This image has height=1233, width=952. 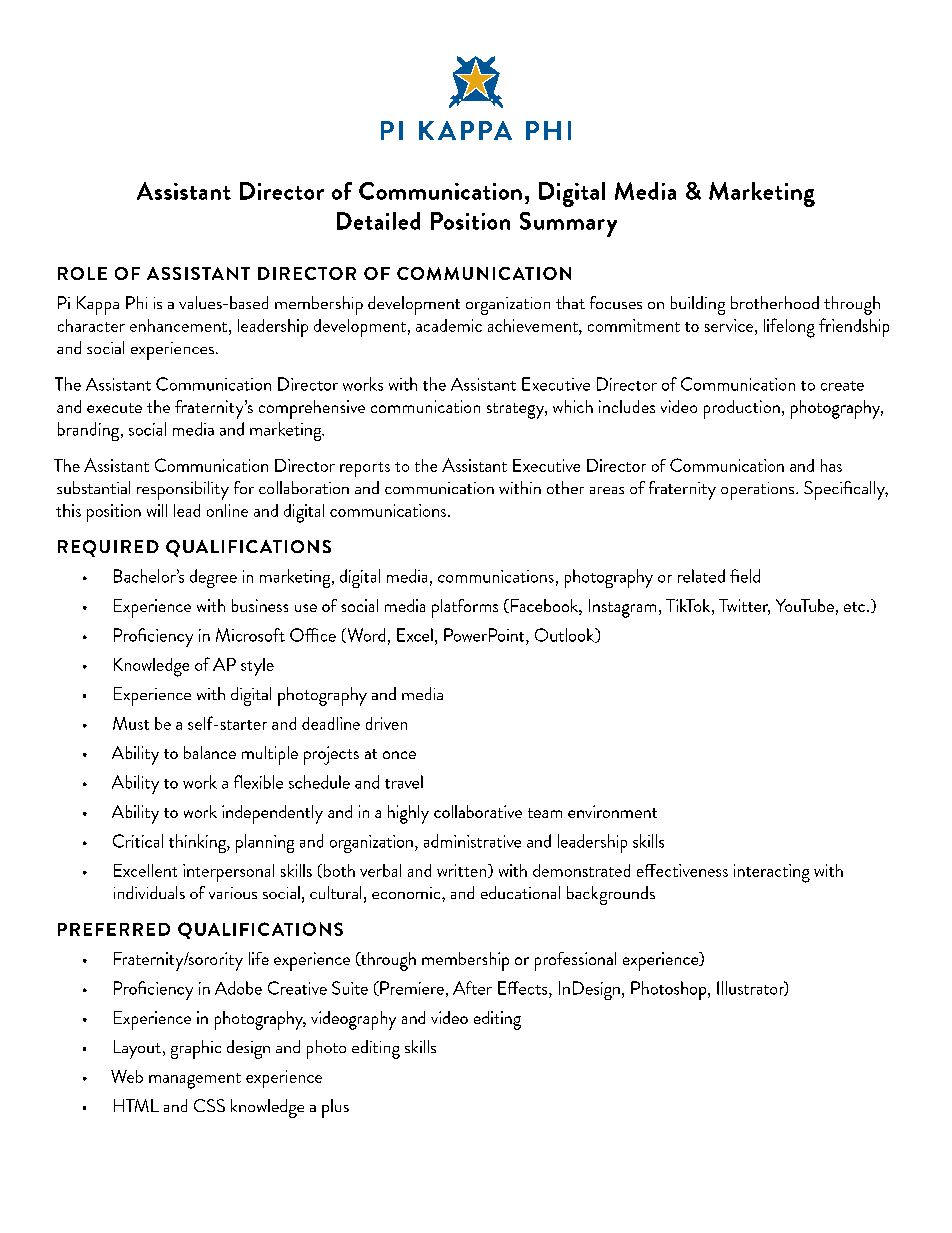 I want to click on plus, so click(x=335, y=1108).
